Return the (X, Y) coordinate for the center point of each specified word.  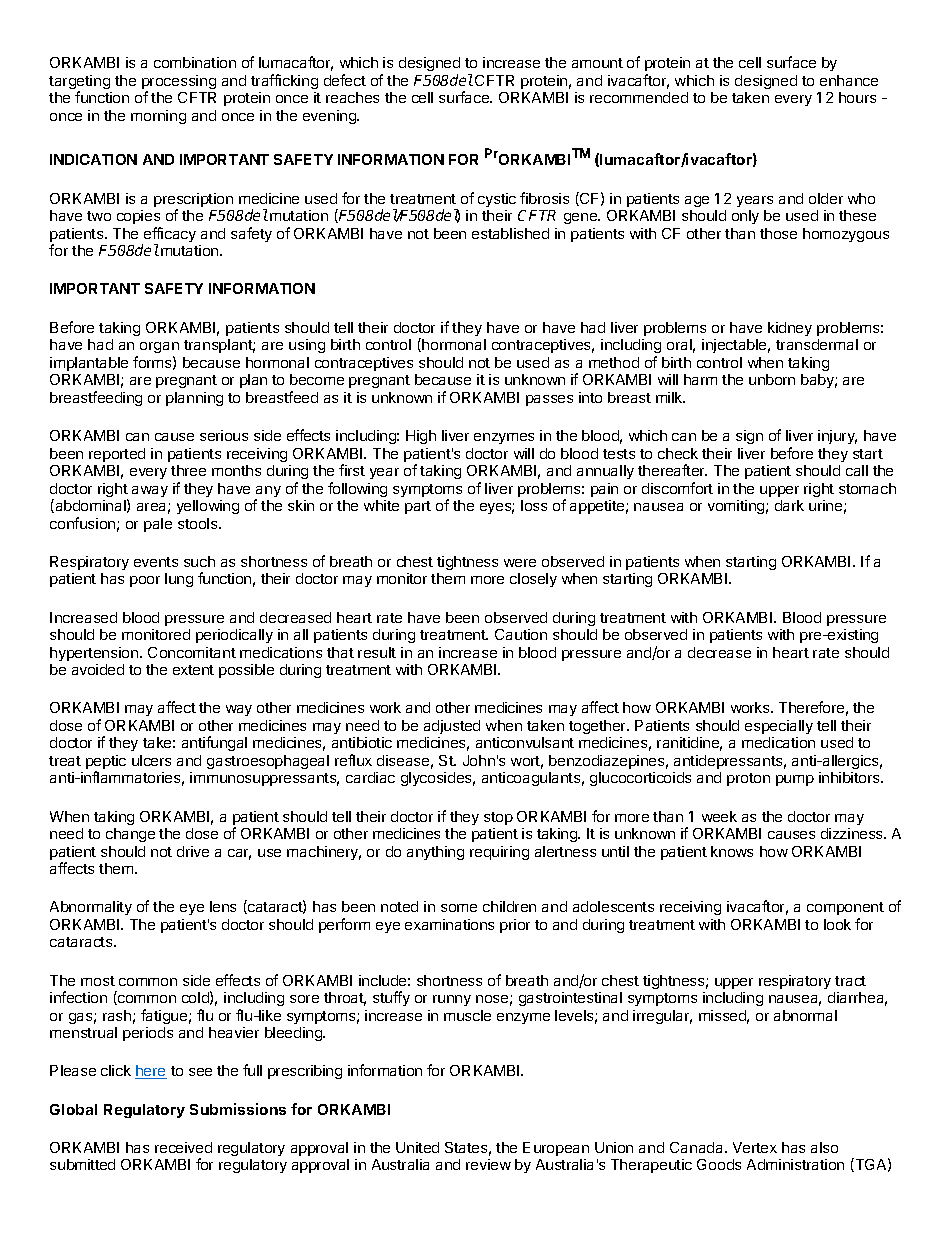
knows (732, 851)
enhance (849, 80)
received (183, 1147)
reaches (352, 97)
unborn (772, 379)
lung (179, 580)
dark (789, 505)
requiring (499, 853)
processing (179, 83)
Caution (521, 634)
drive (193, 851)
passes (549, 400)
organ (159, 349)
